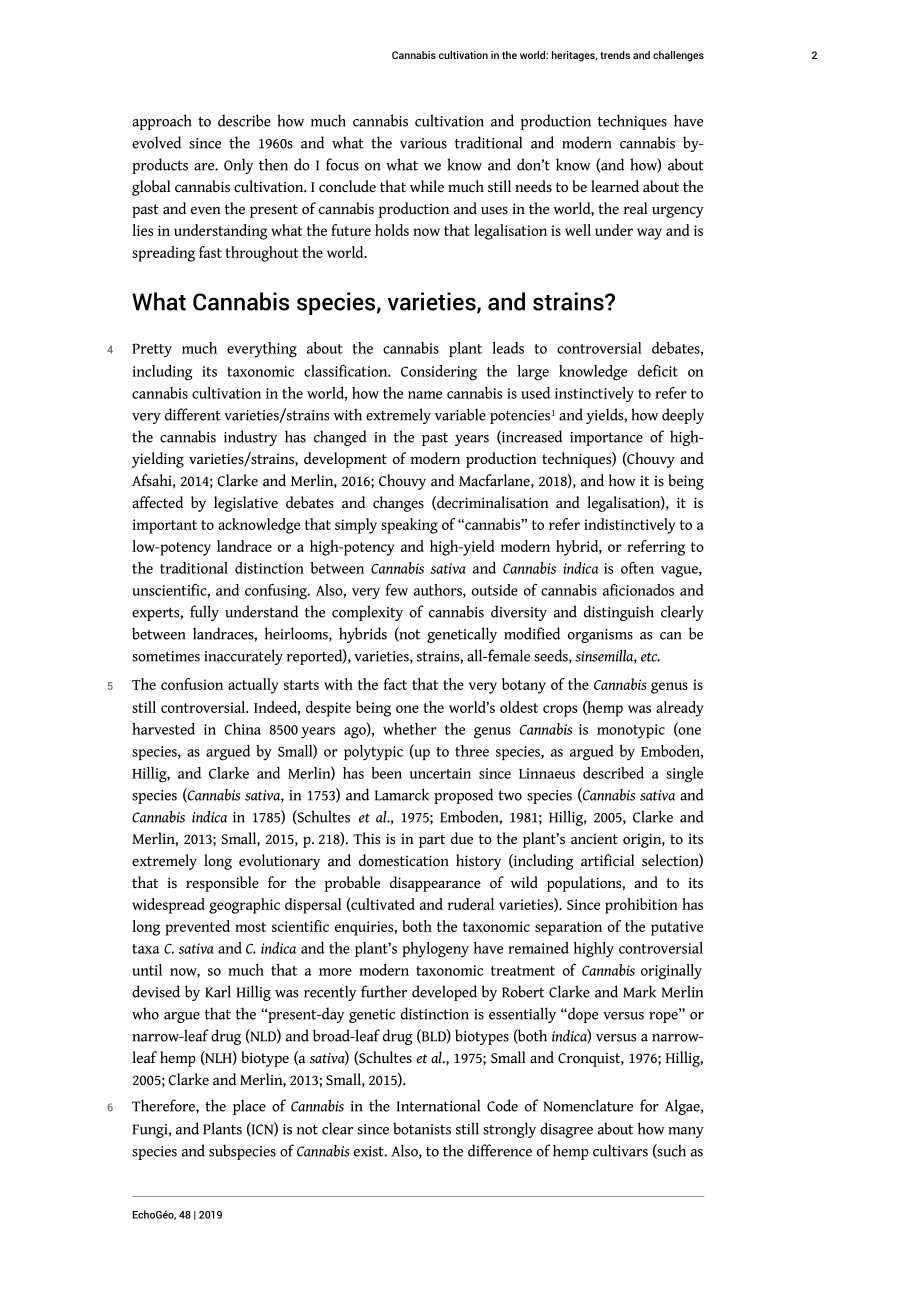  I want to click on distinguish, so click(619, 613).
